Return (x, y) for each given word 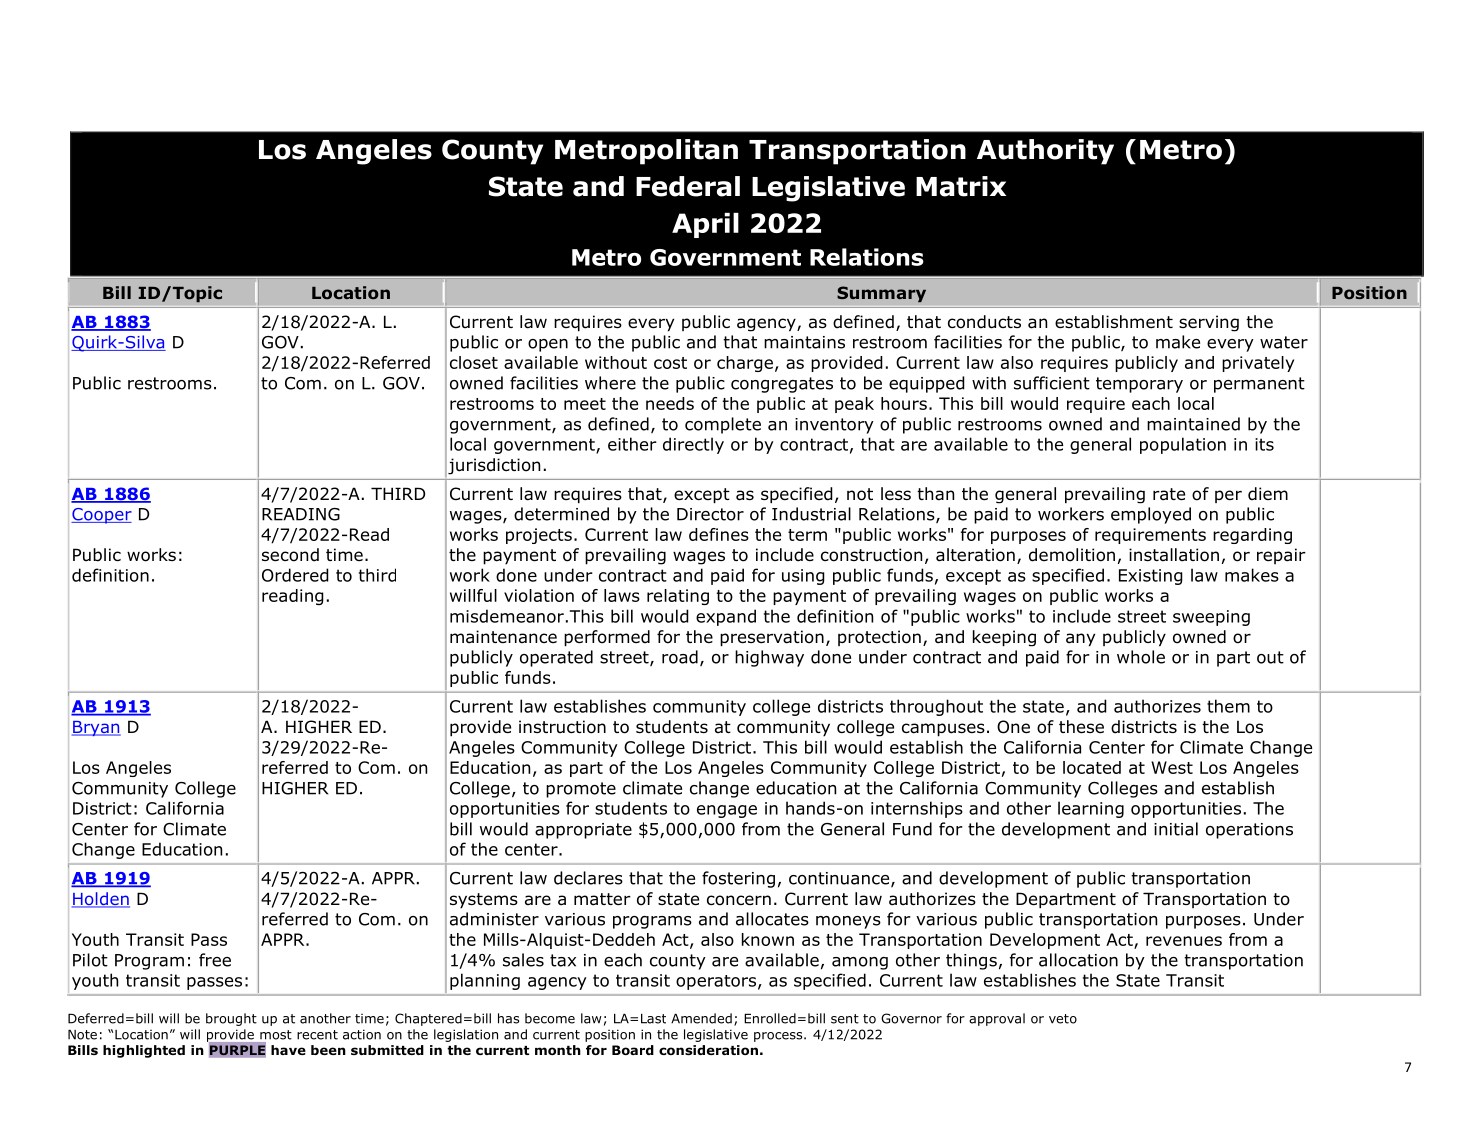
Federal (688, 186)
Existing (1151, 577)
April (705, 225)
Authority (1045, 152)
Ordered (295, 575)
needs (670, 403)
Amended (701, 1018)
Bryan (96, 728)
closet (474, 362)
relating (678, 597)
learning (1091, 809)
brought (231, 1019)
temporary (1139, 385)
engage (727, 811)
